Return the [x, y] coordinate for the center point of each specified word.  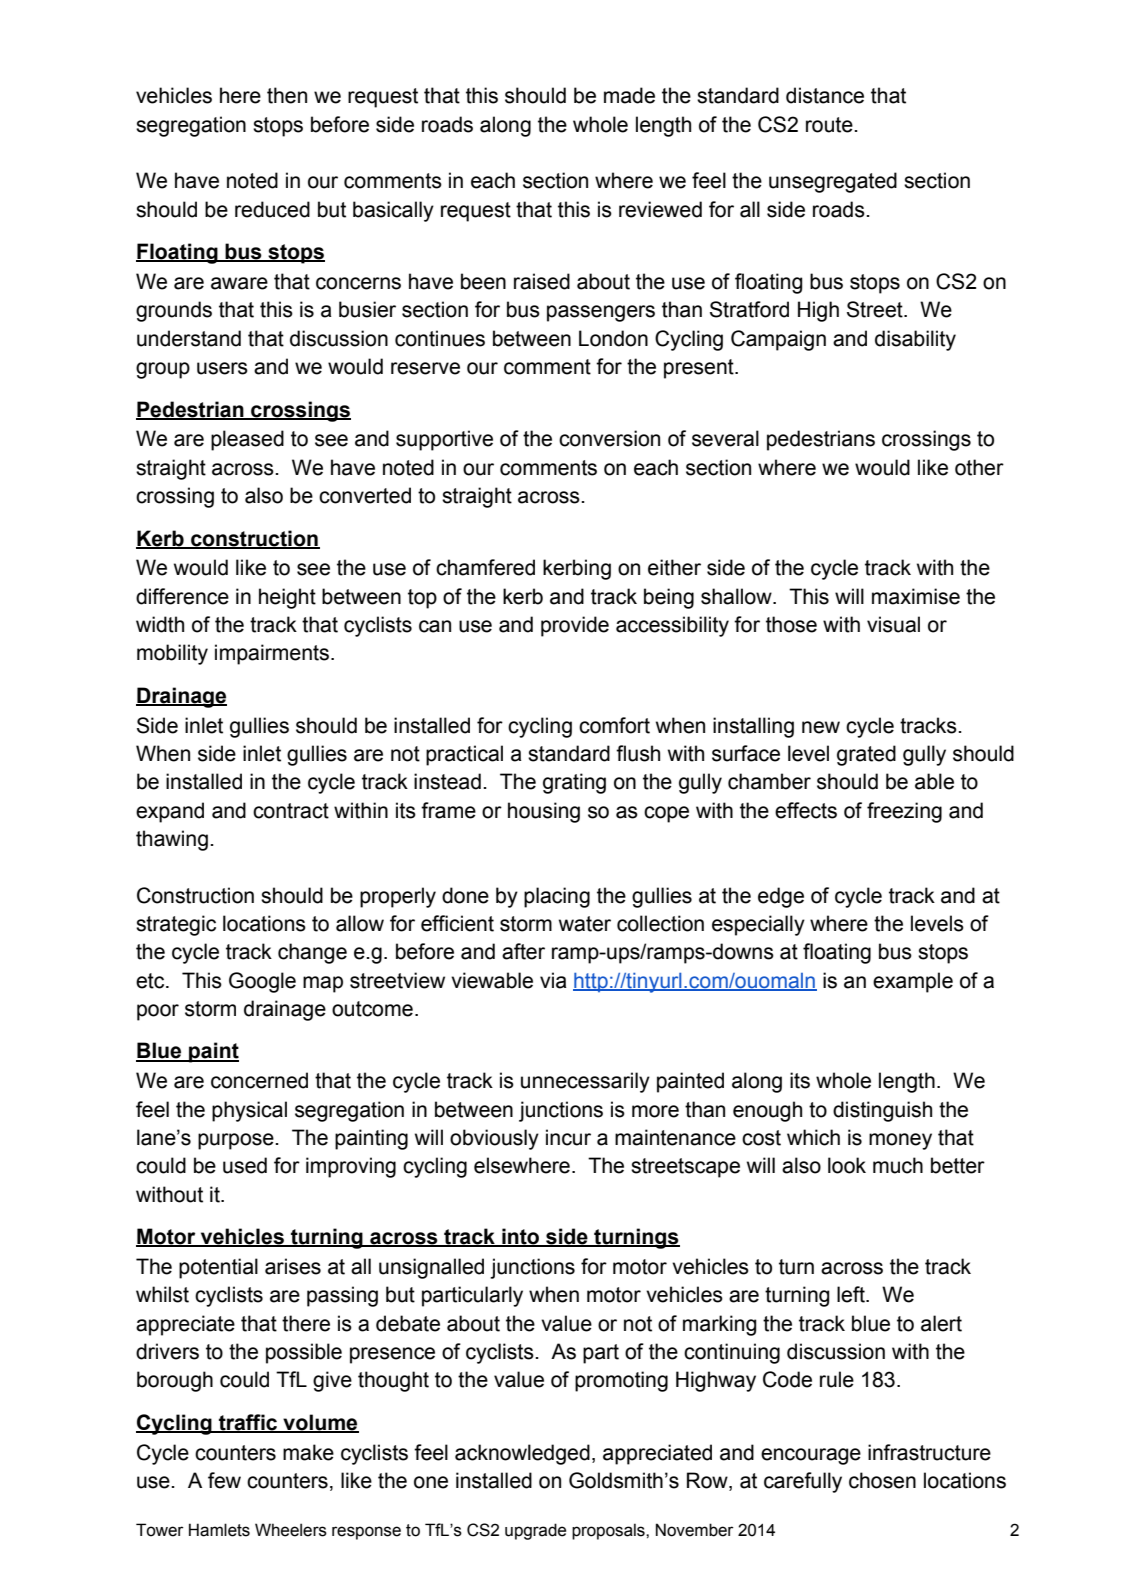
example [913, 982]
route [829, 125]
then [287, 95]
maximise [916, 596]
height [287, 598]
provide [575, 626]
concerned [259, 1080]
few [224, 1480]
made [629, 95]
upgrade [535, 1531]
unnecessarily [585, 1082]
